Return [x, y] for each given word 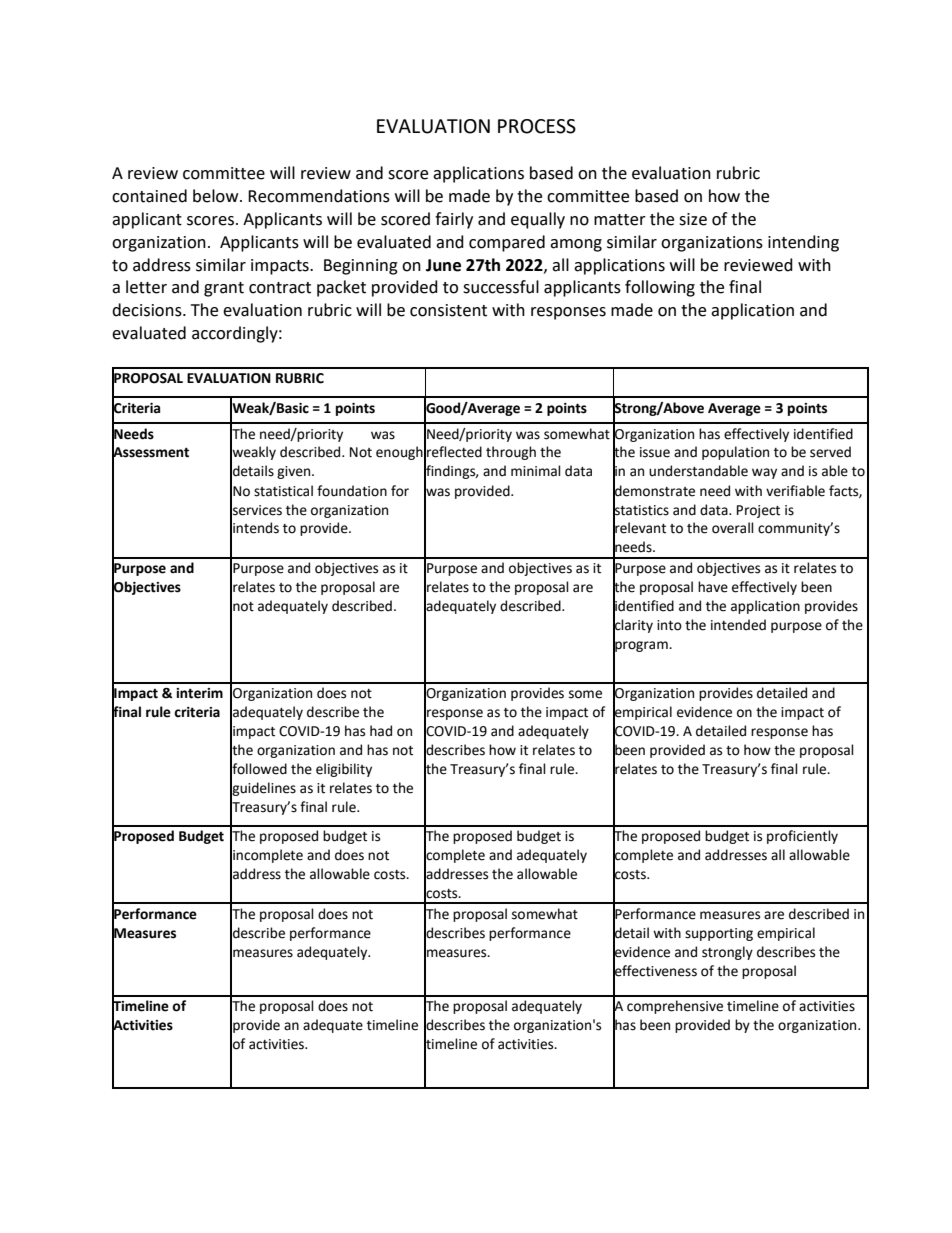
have [713, 587]
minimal [536, 471]
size [693, 219]
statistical [283, 491]
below [217, 196]
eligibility [344, 770]
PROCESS [537, 126]
